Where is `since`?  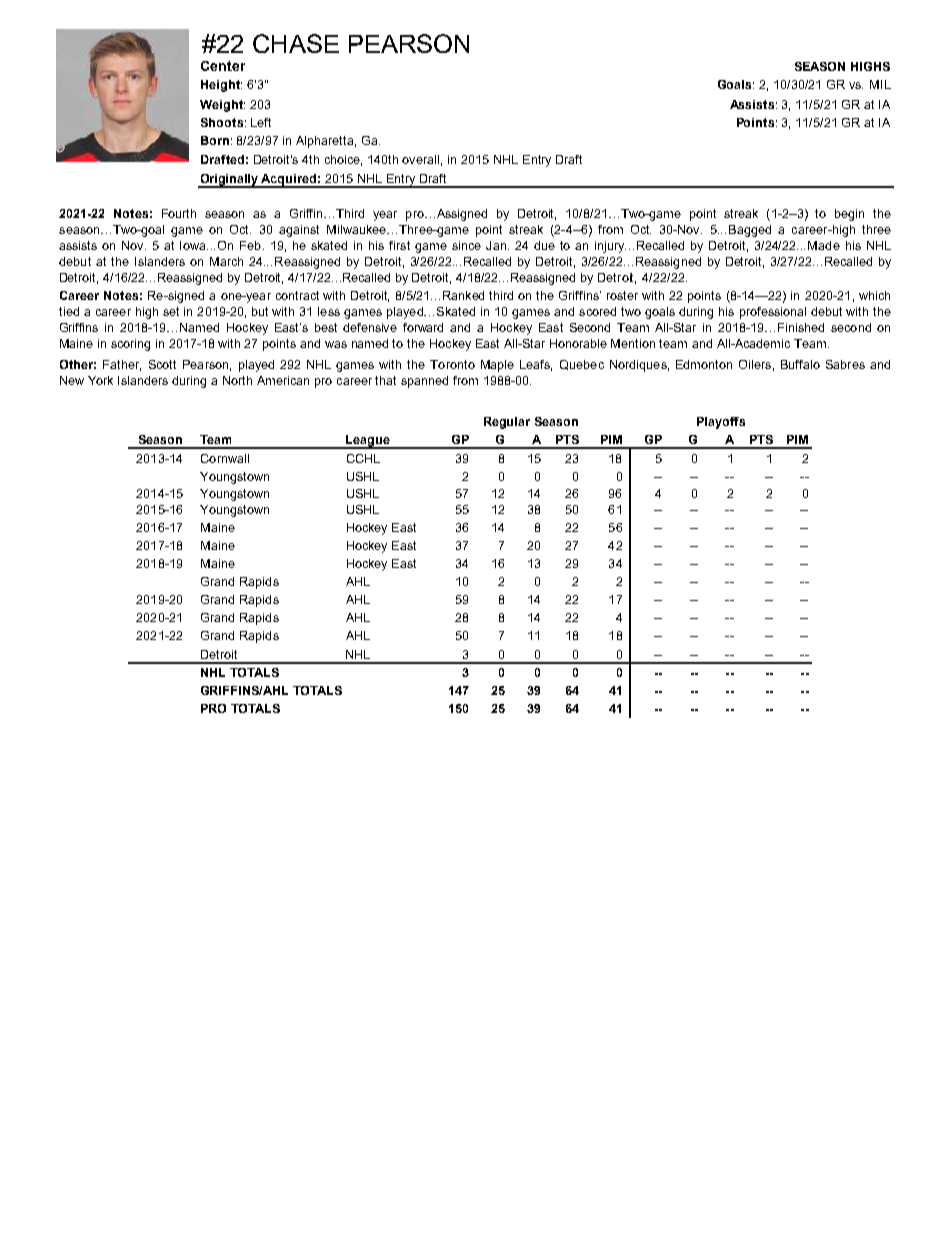
since is located at coordinates (466, 245).
